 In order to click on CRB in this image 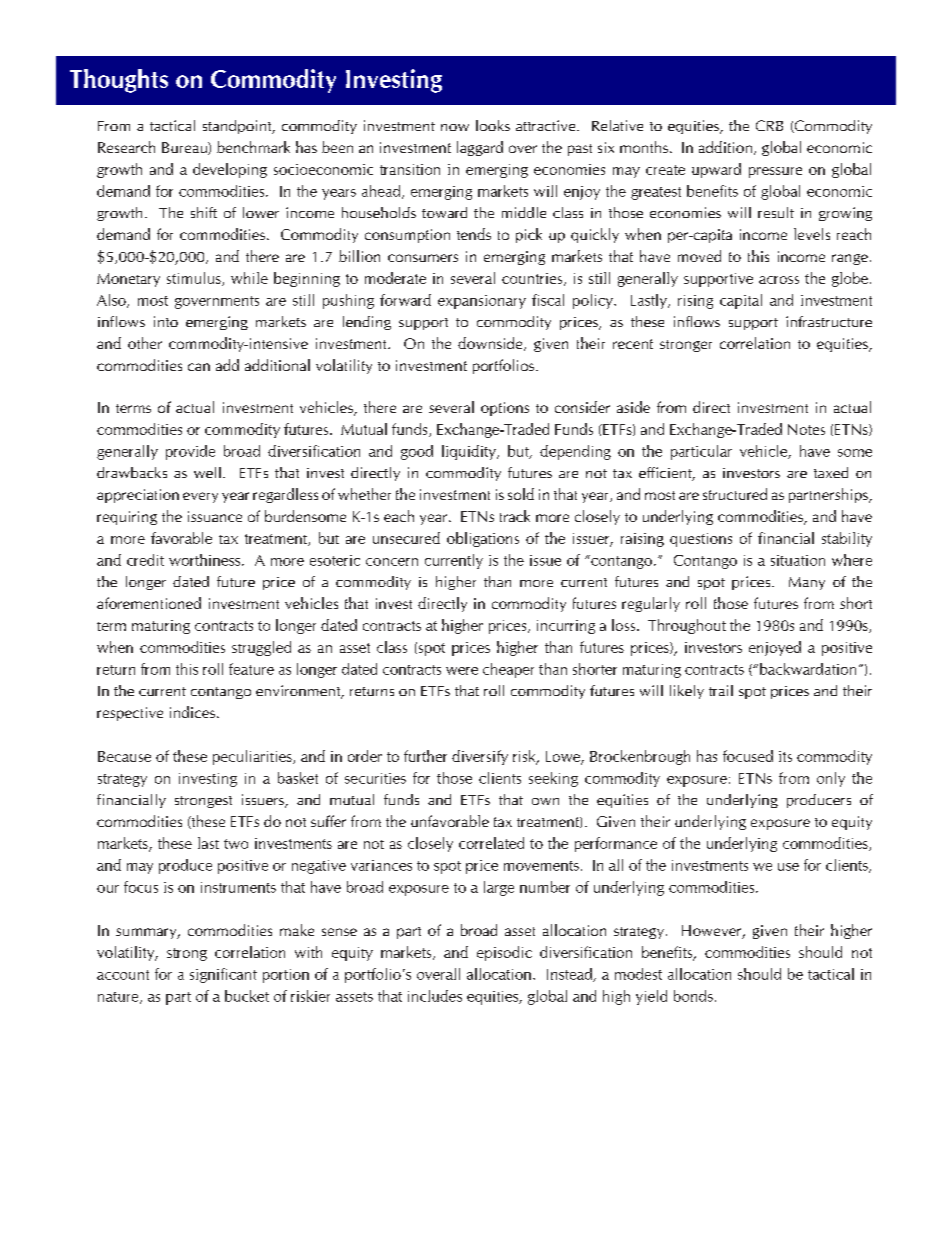, I will do `click(769, 125)`.
